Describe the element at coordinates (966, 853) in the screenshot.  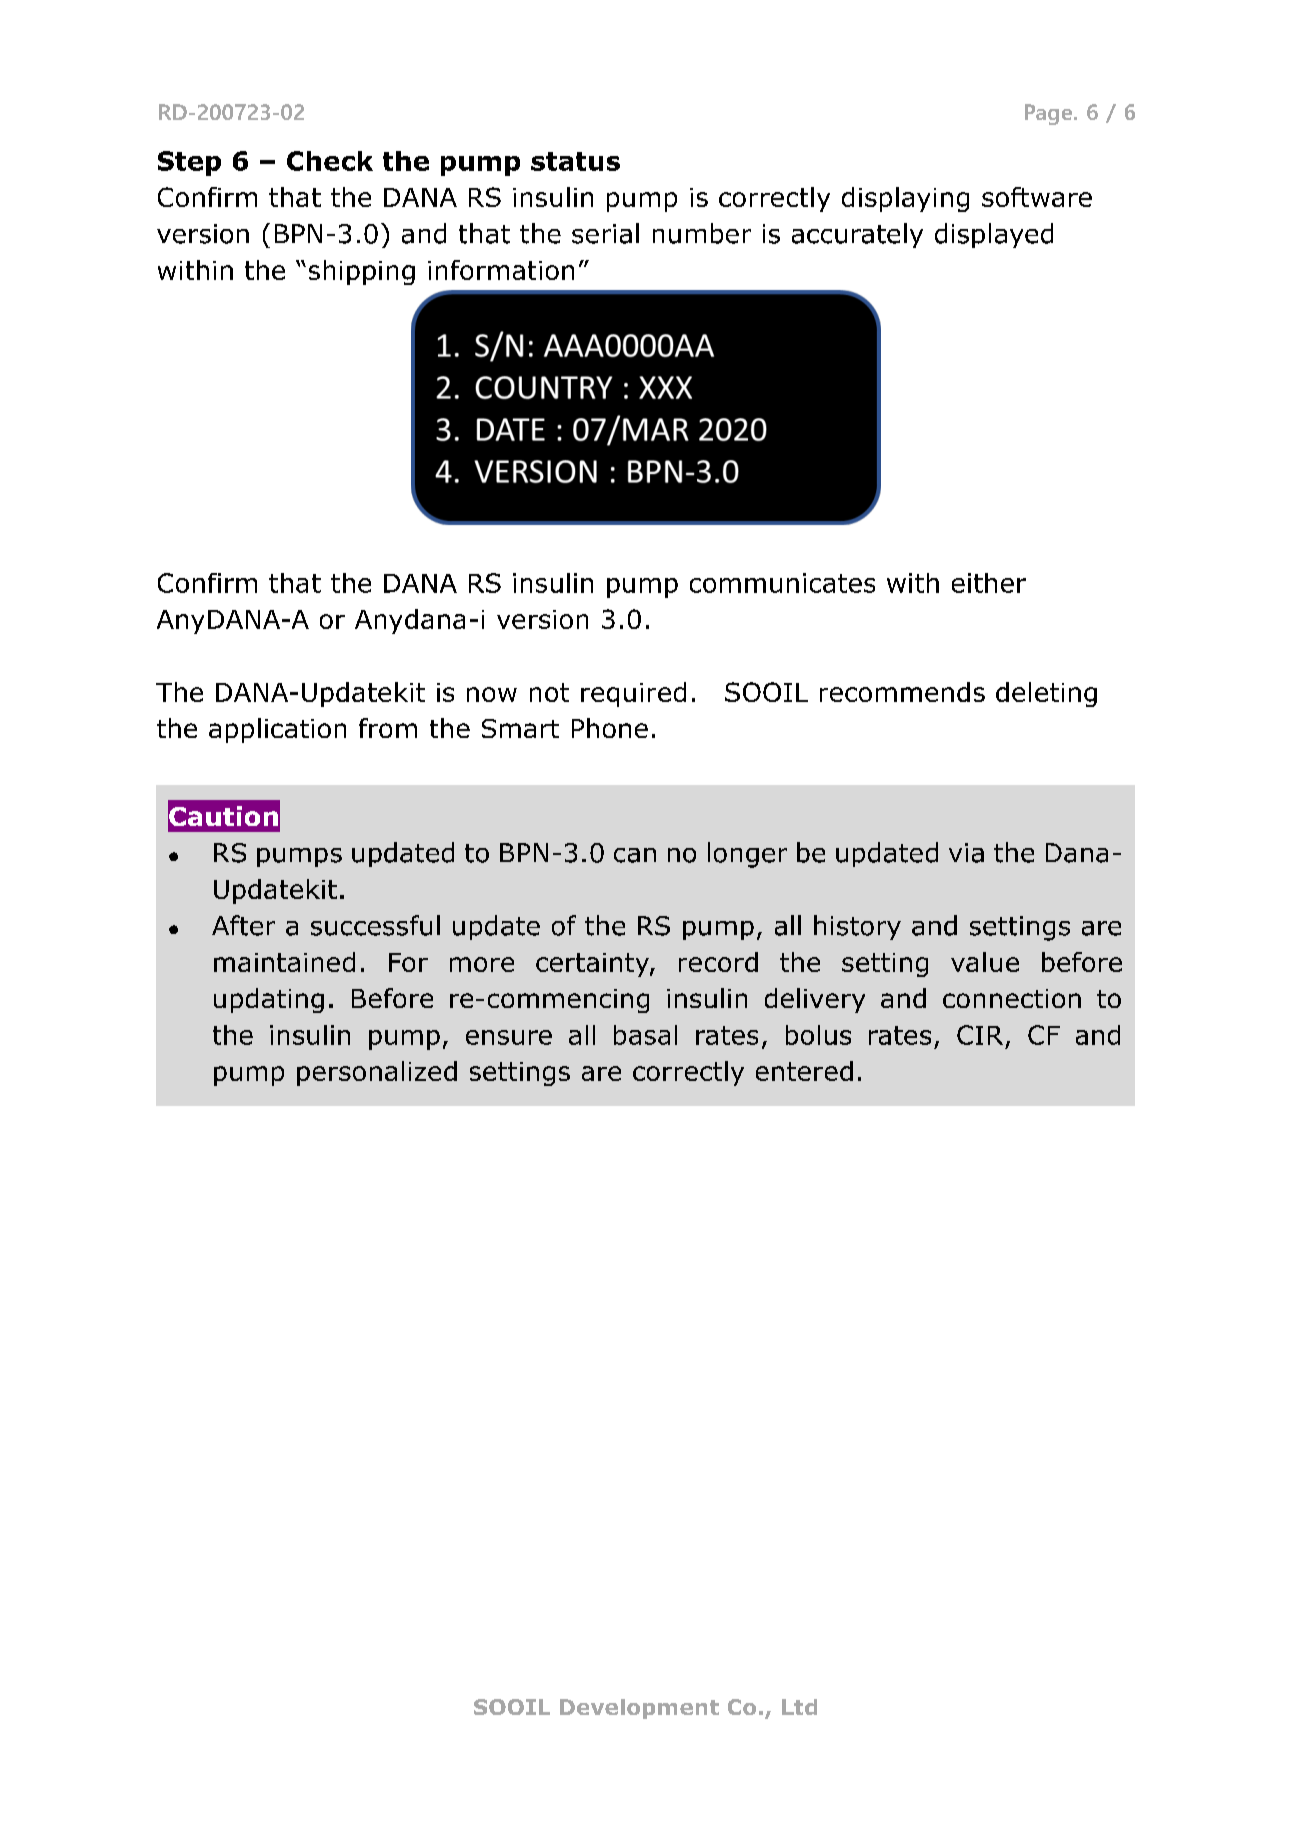
I see `via` at that location.
